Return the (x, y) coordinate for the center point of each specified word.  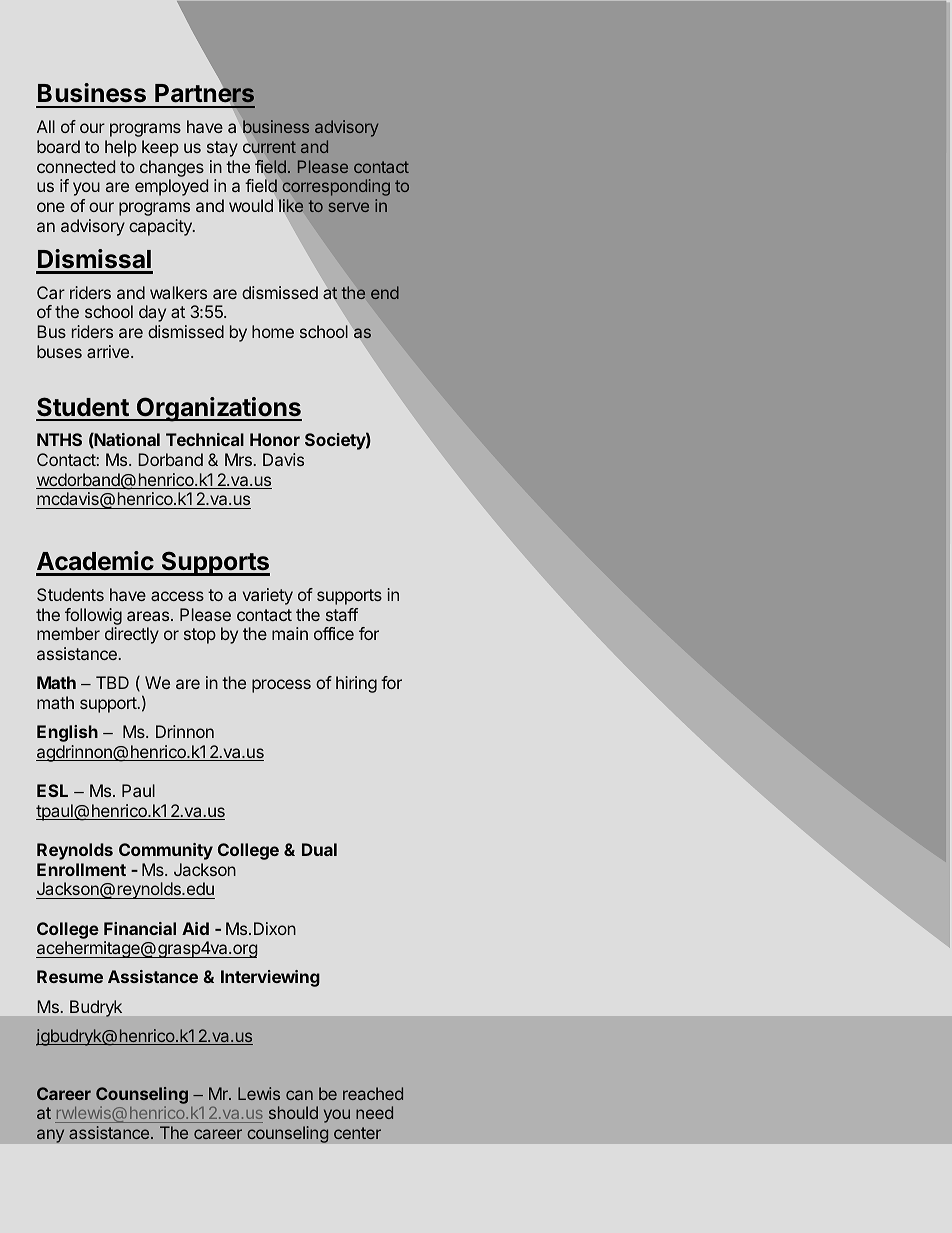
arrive (109, 351)
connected (76, 166)
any (50, 1136)
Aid (195, 928)
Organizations (218, 409)
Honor (275, 439)
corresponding (336, 187)
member (68, 633)
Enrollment (81, 869)
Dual (319, 849)
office (334, 633)
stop (200, 636)
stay (222, 149)
